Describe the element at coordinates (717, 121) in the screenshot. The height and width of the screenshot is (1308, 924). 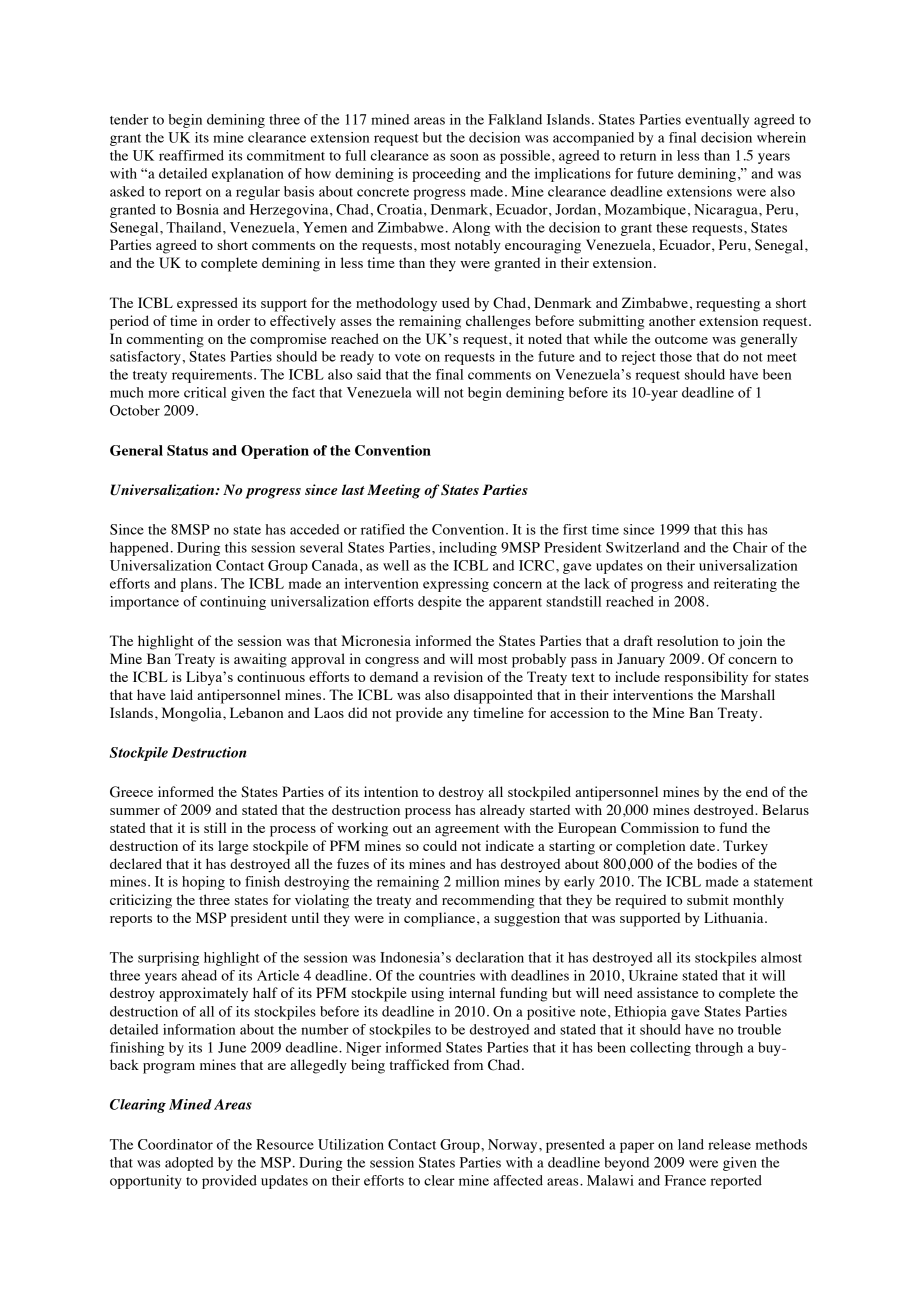
I see `eventually` at that location.
